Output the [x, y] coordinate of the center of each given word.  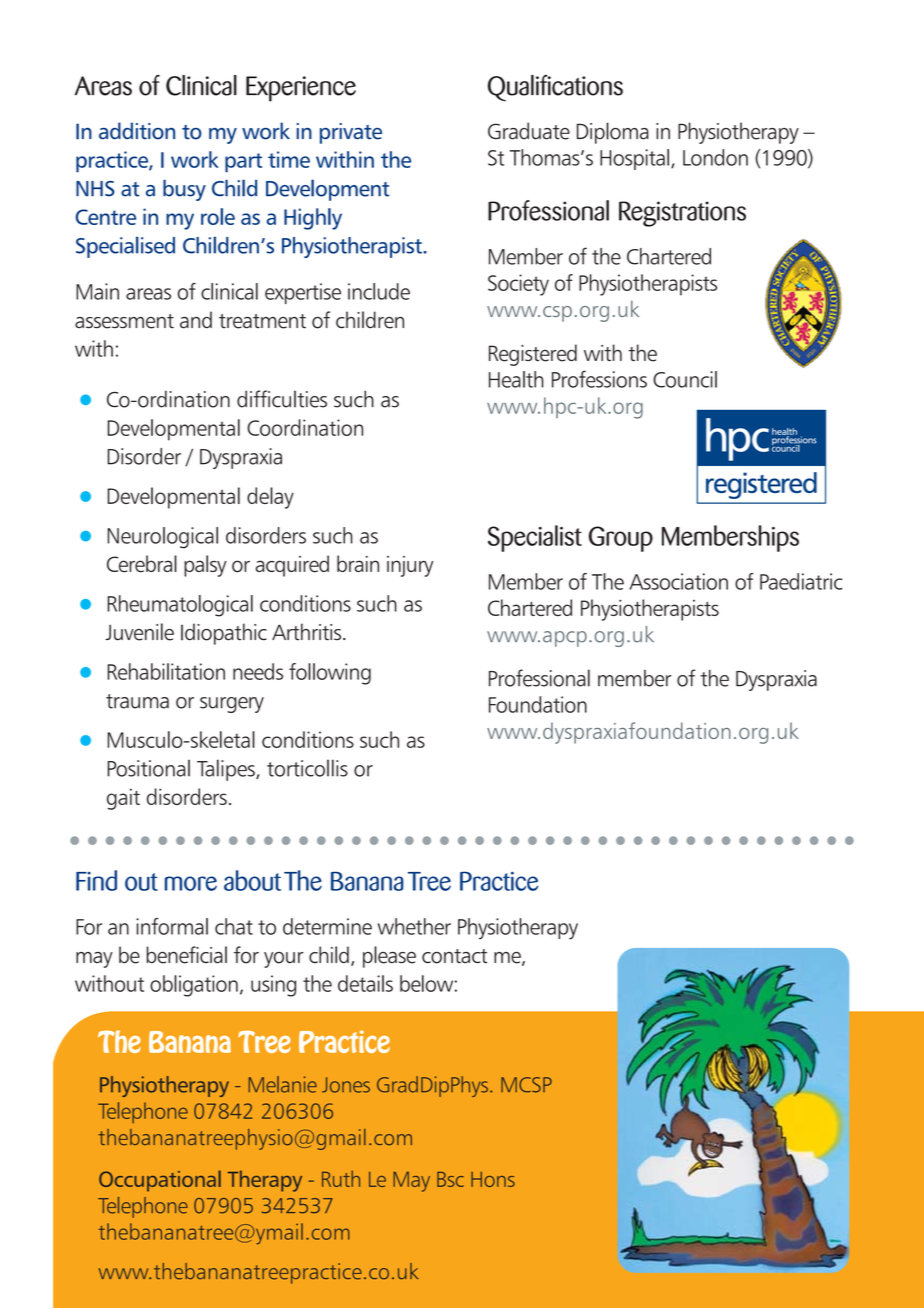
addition [137, 131]
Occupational [160, 1181]
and [196, 320]
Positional [149, 768]
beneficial [186, 955]
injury [410, 566]
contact [454, 956]
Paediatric [801, 581]
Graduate [529, 131]
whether [414, 926]
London [715, 157]
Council [685, 379]
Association [678, 581]
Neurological [162, 538]
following [330, 674]
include [379, 291]
